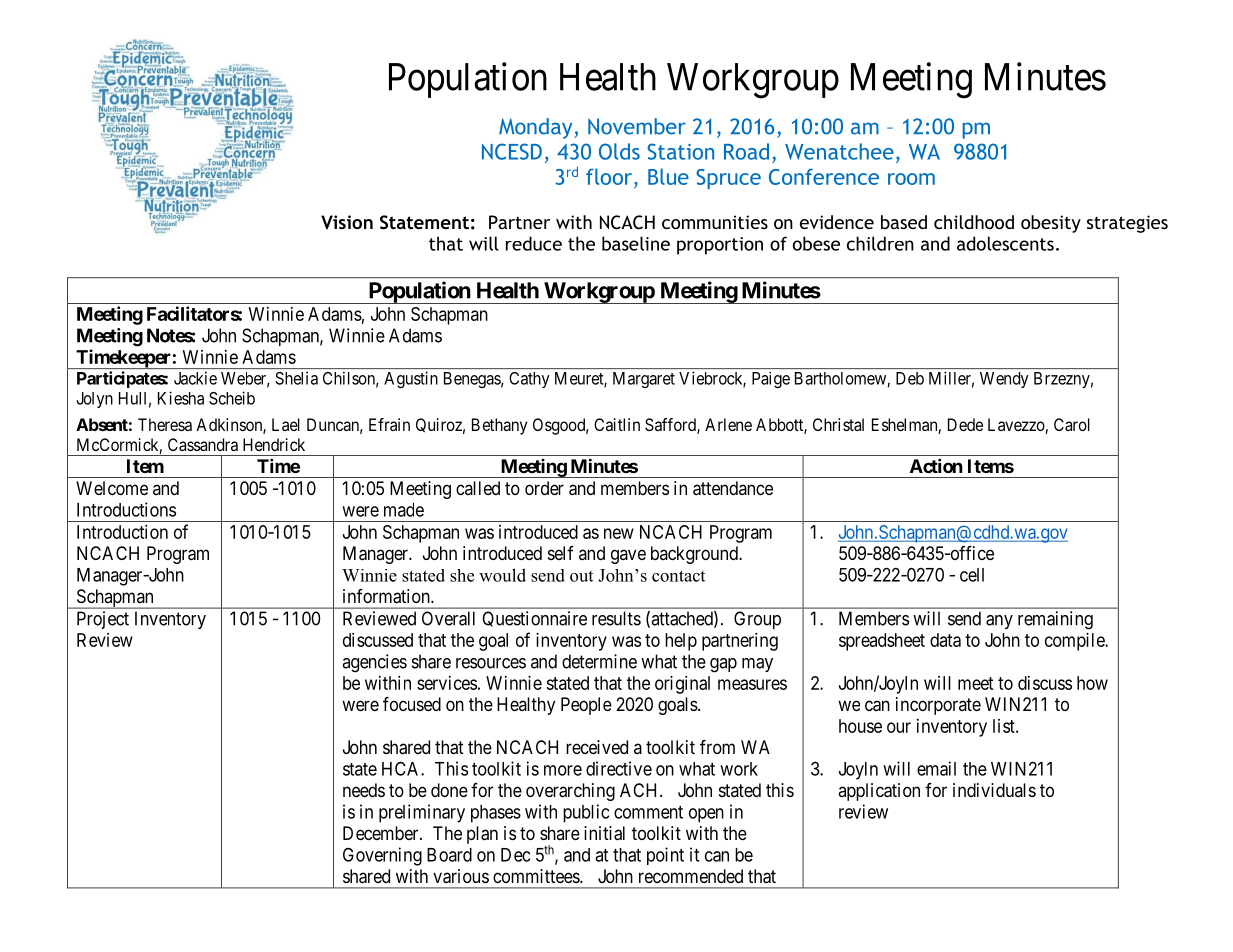 The width and height of the screenshot is (1233, 952). Describe the element at coordinates (112, 488) in the screenshot. I see `Welcome` at that location.
